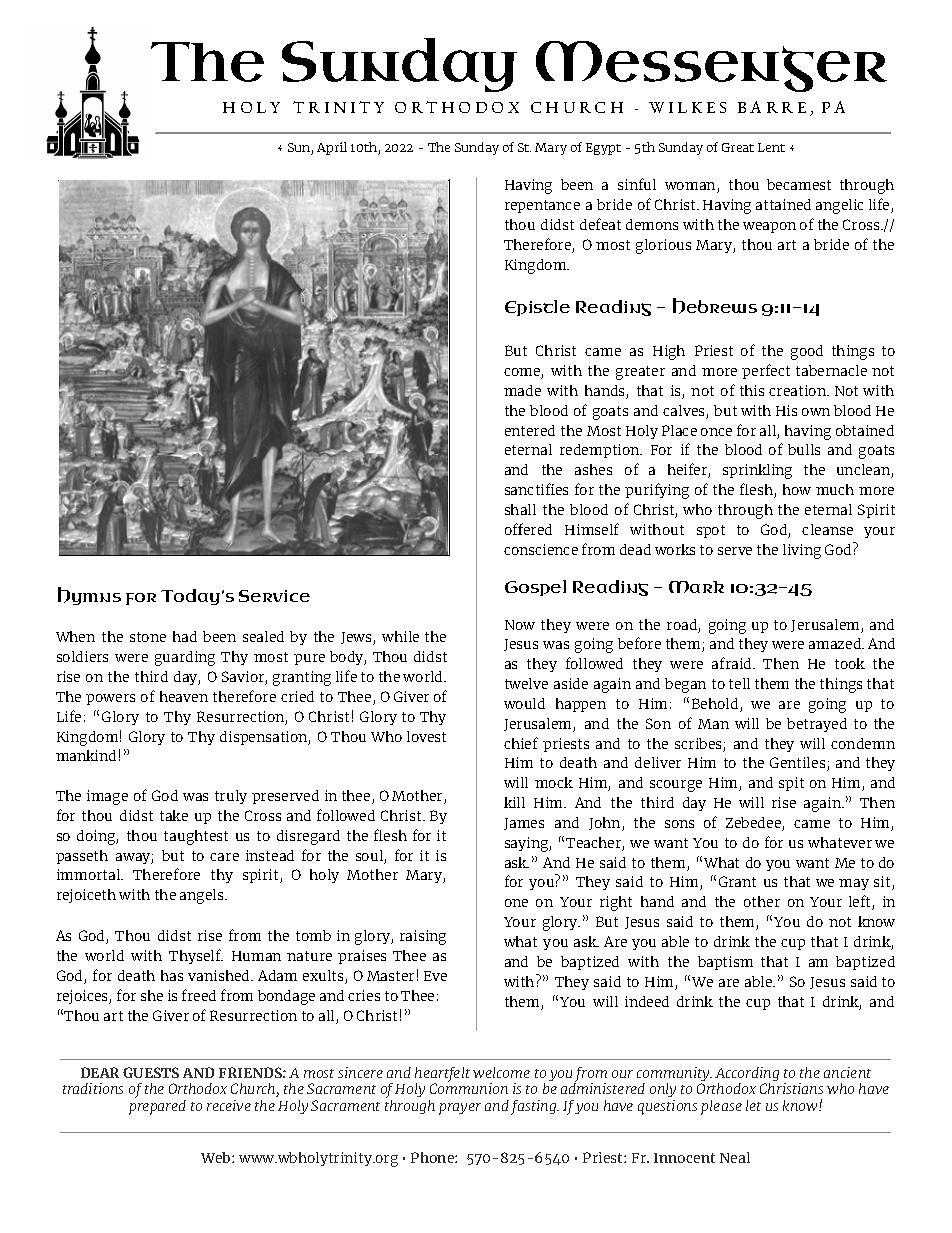 The height and width of the image is (1233, 952). Describe the element at coordinates (203, 896) in the image. I see `angels` at that location.
